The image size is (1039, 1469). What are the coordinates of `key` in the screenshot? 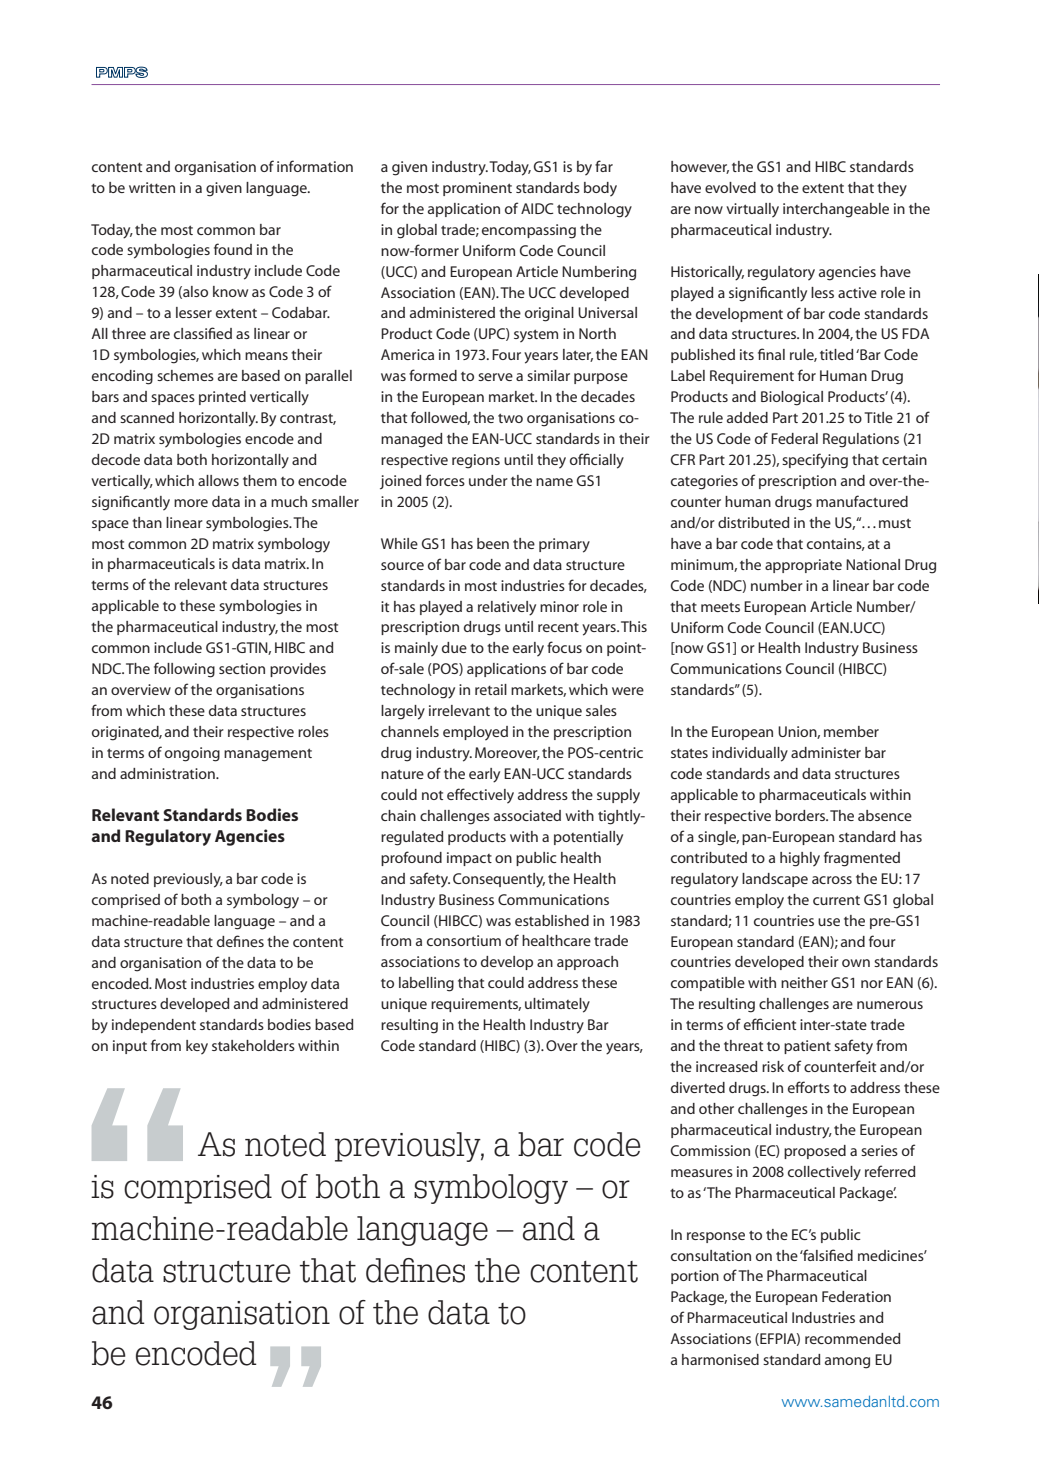 It's located at (197, 1047).
